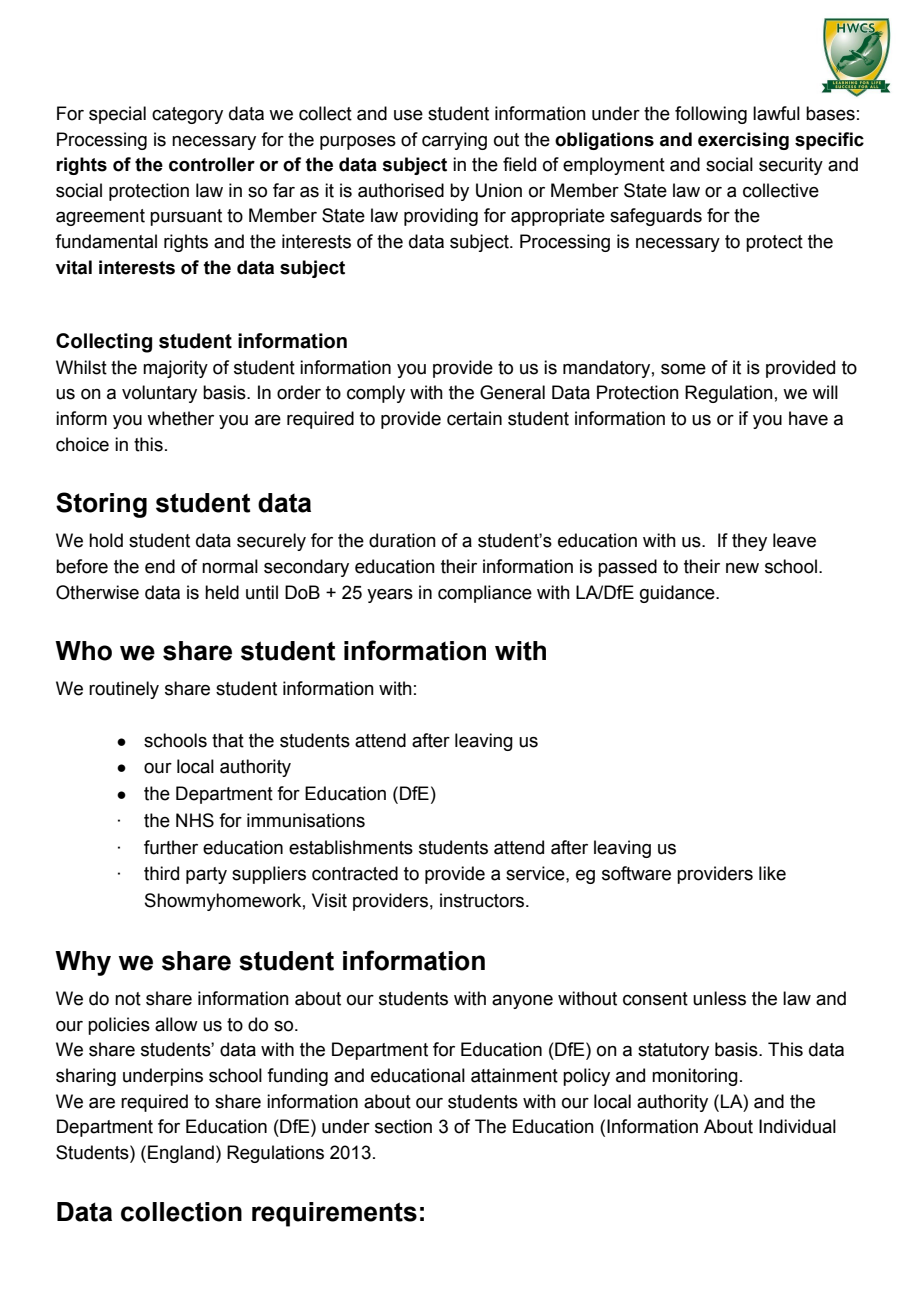 Image resolution: width=924 pixels, height=1308 pixels. I want to click on like, so click(772, 873).
